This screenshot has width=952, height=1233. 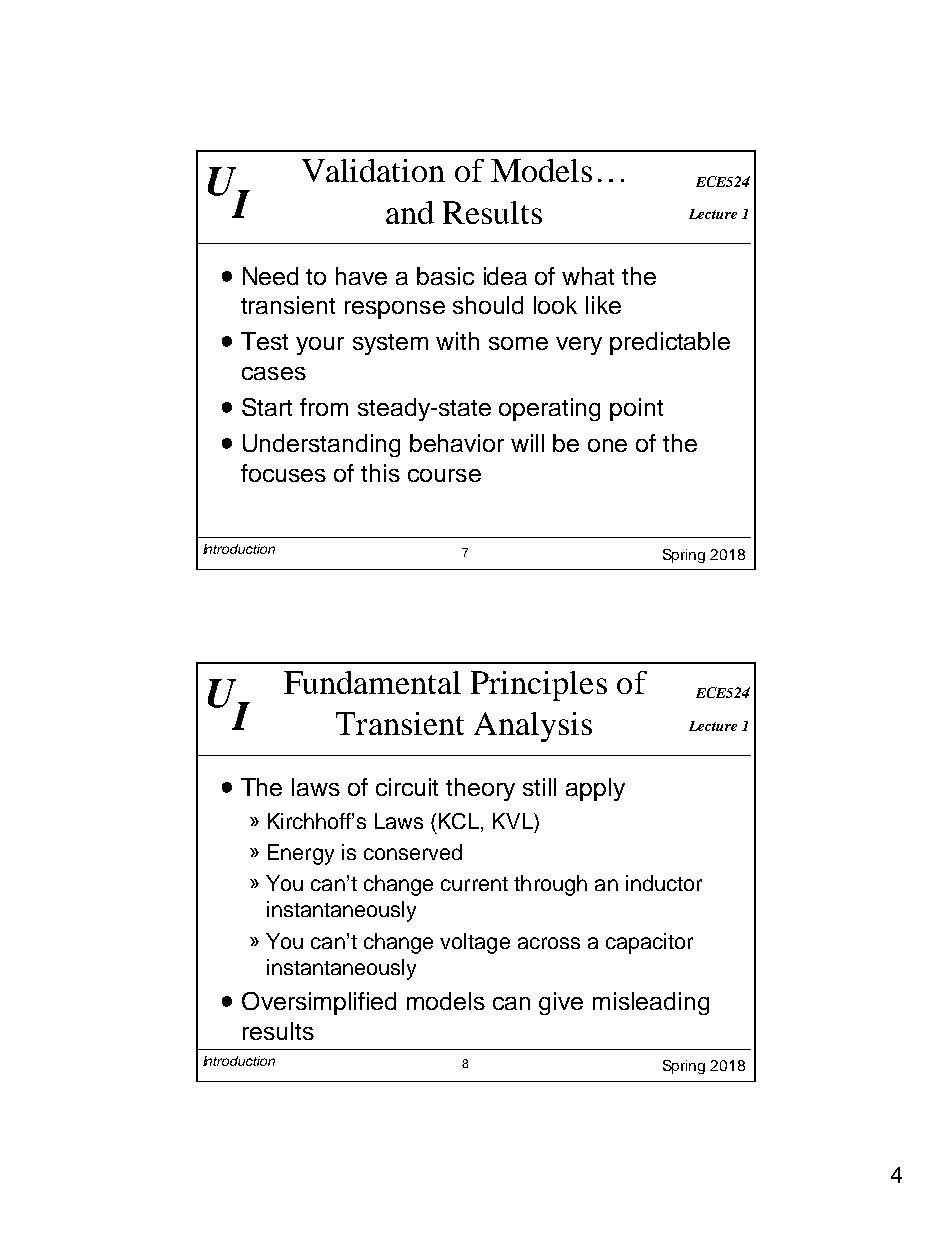 What do you see at coordinates (372, 682) in the screenshot?
I see `Fundamental` at bounding box center [372, 682].
